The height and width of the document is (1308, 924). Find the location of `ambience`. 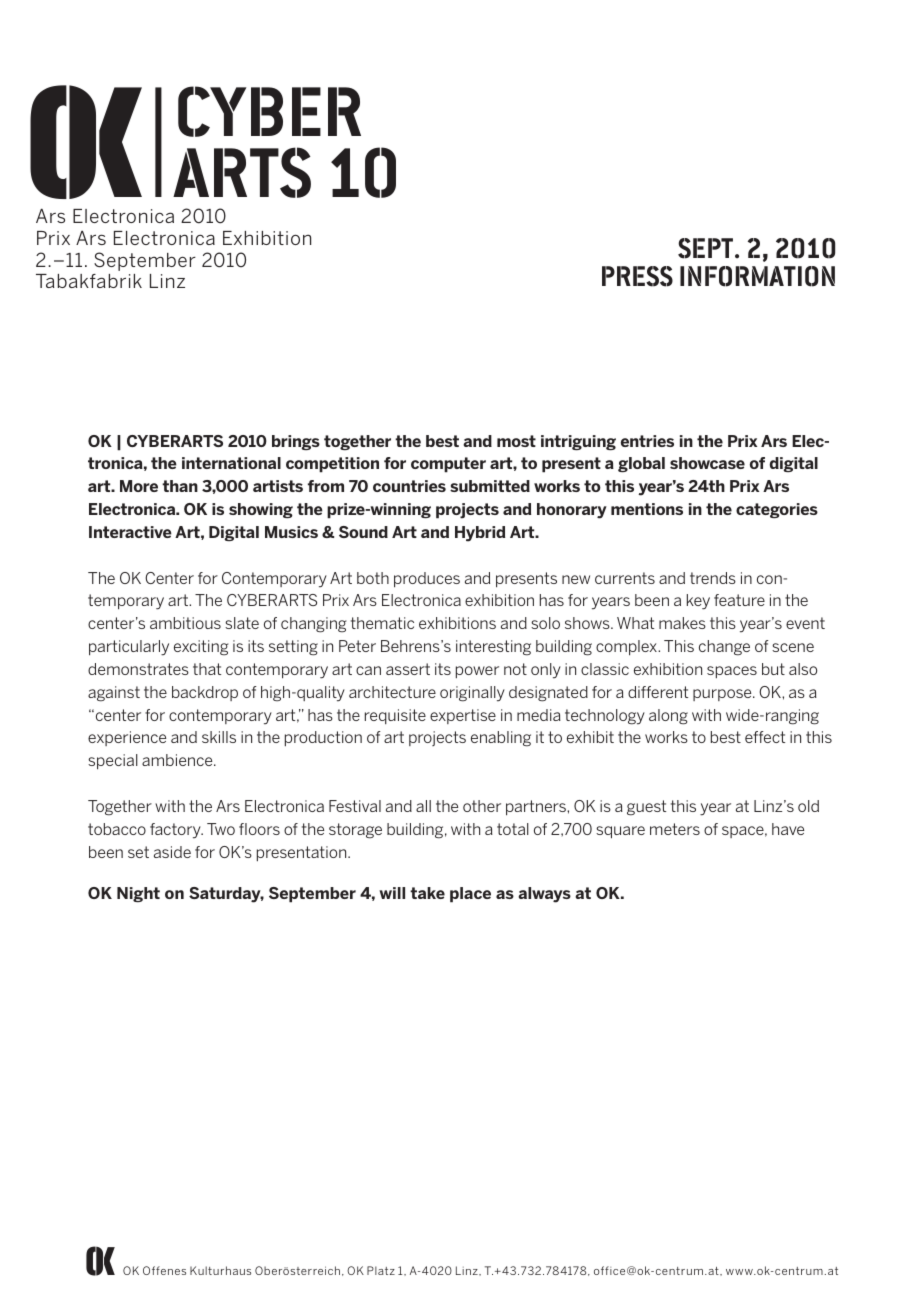

ambience is located at coordinates (178, 760).
